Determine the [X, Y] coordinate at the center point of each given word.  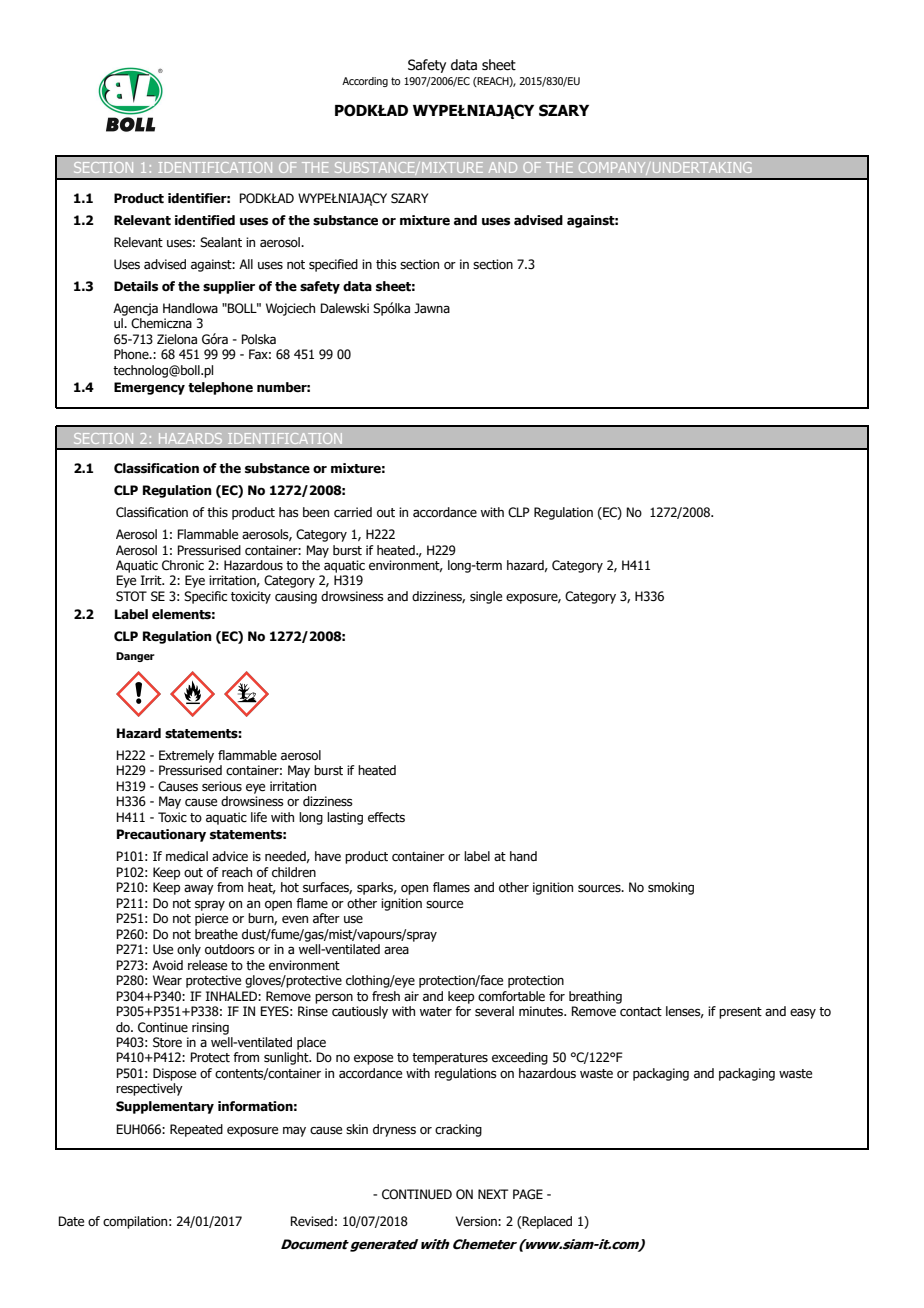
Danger [135, 657]
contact [641, 1012]
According [365, 82]
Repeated [196, 1130]
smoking [671, 888]
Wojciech [290, 309]
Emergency [149, 388]
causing [296, 597]
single [486, 597]
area [396, 950]
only [189, 950]
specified [333, 265]
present [740, 1013]
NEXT [493, 1194]
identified [205, 220]
